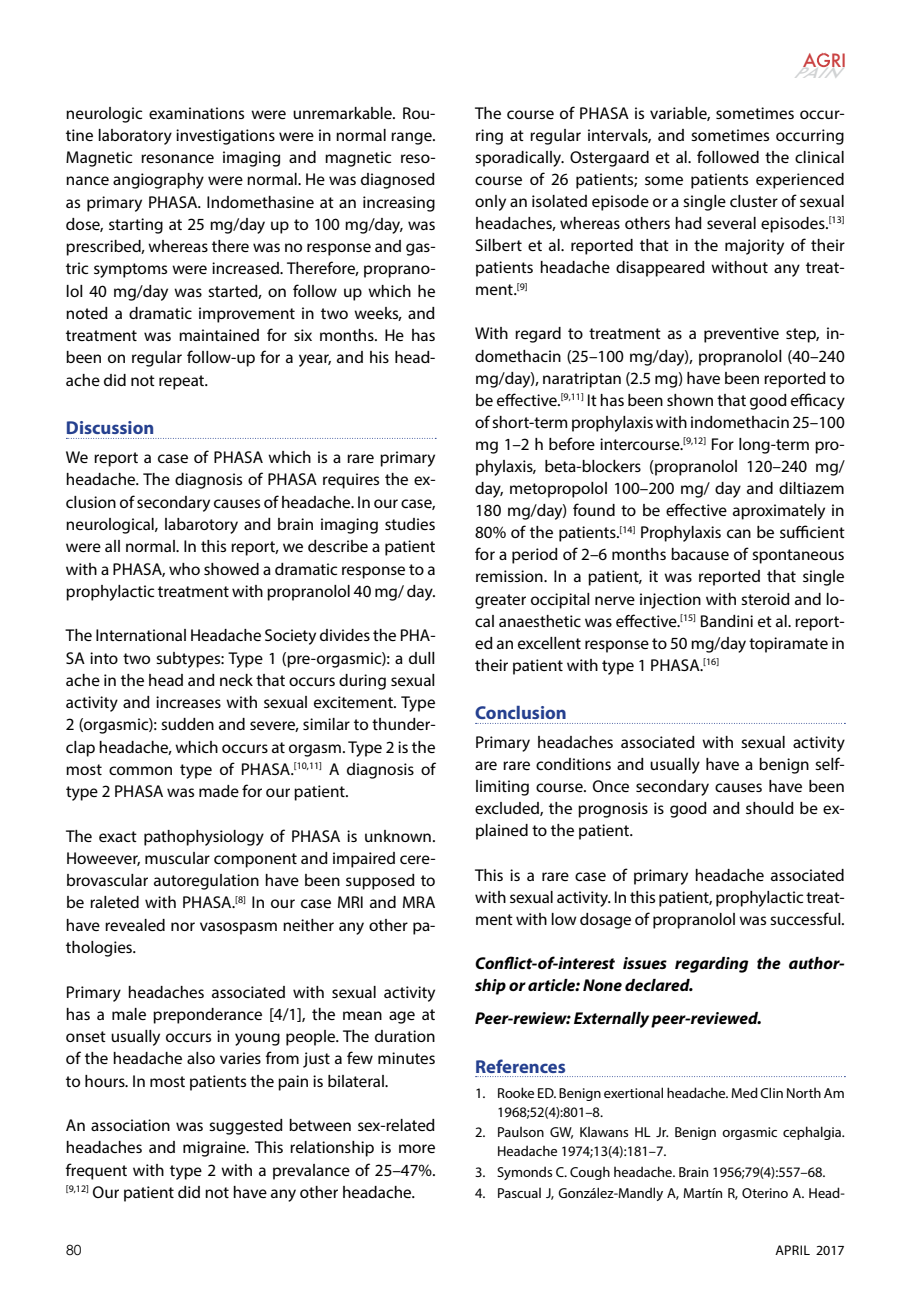 This image has width=924, height=1308. I want to click on cluster, so click(754, 201).
